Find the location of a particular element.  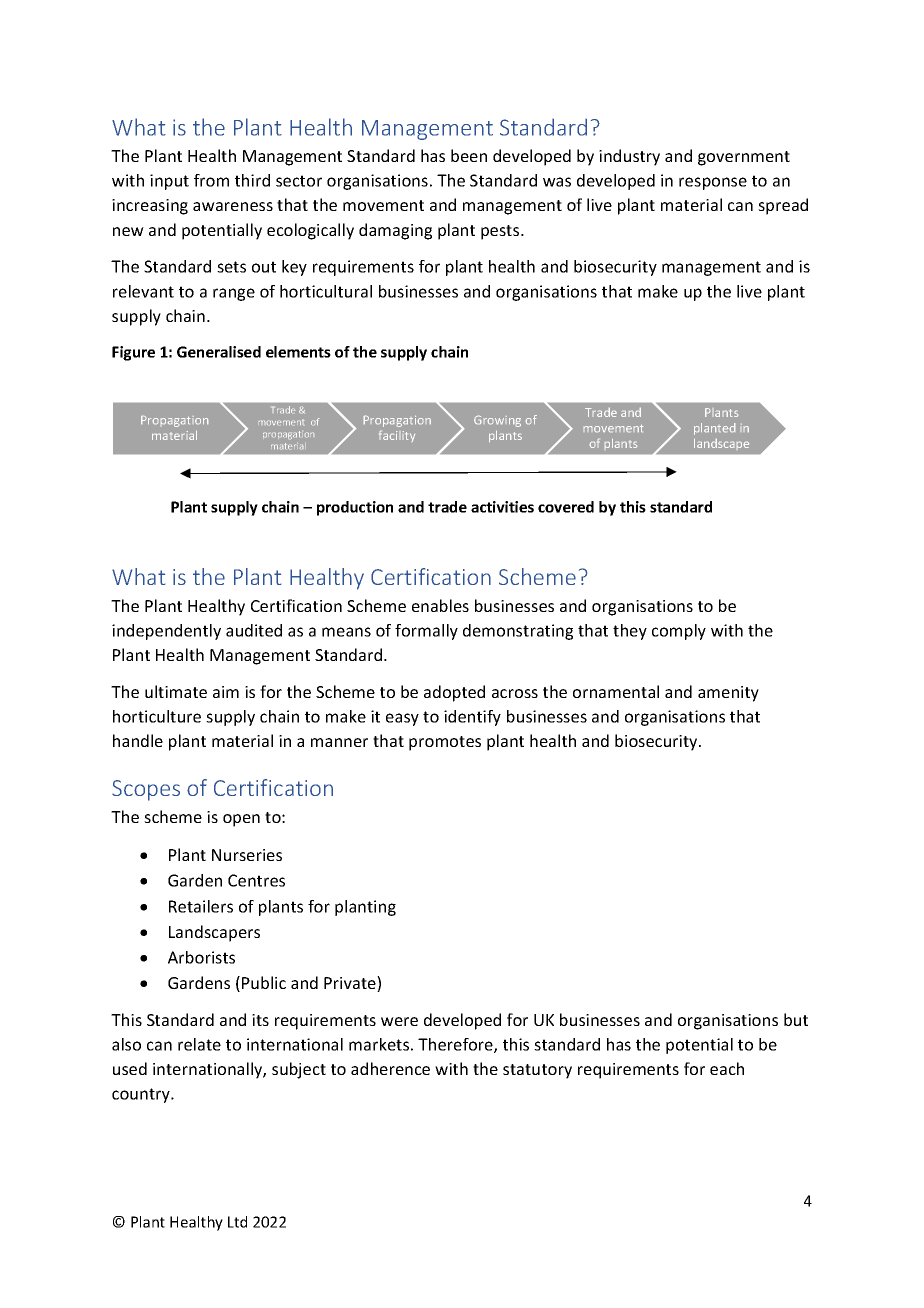

Nurseries is located at coordinates (247, 855).
